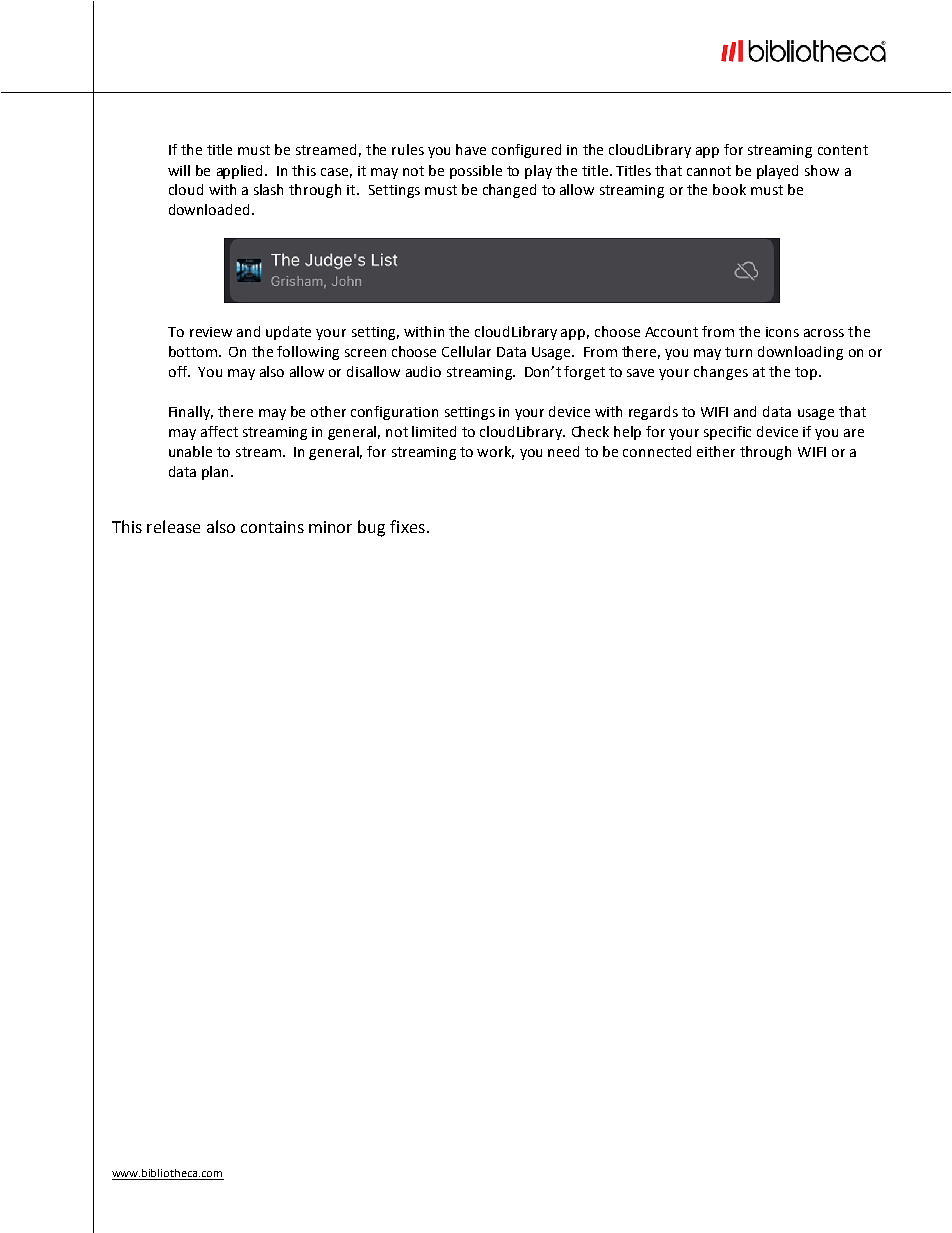 This screenshot has height=1233, width=952. Describe the element at coordinates (584, 373) in the screenshot. I see `forget` at that location.
